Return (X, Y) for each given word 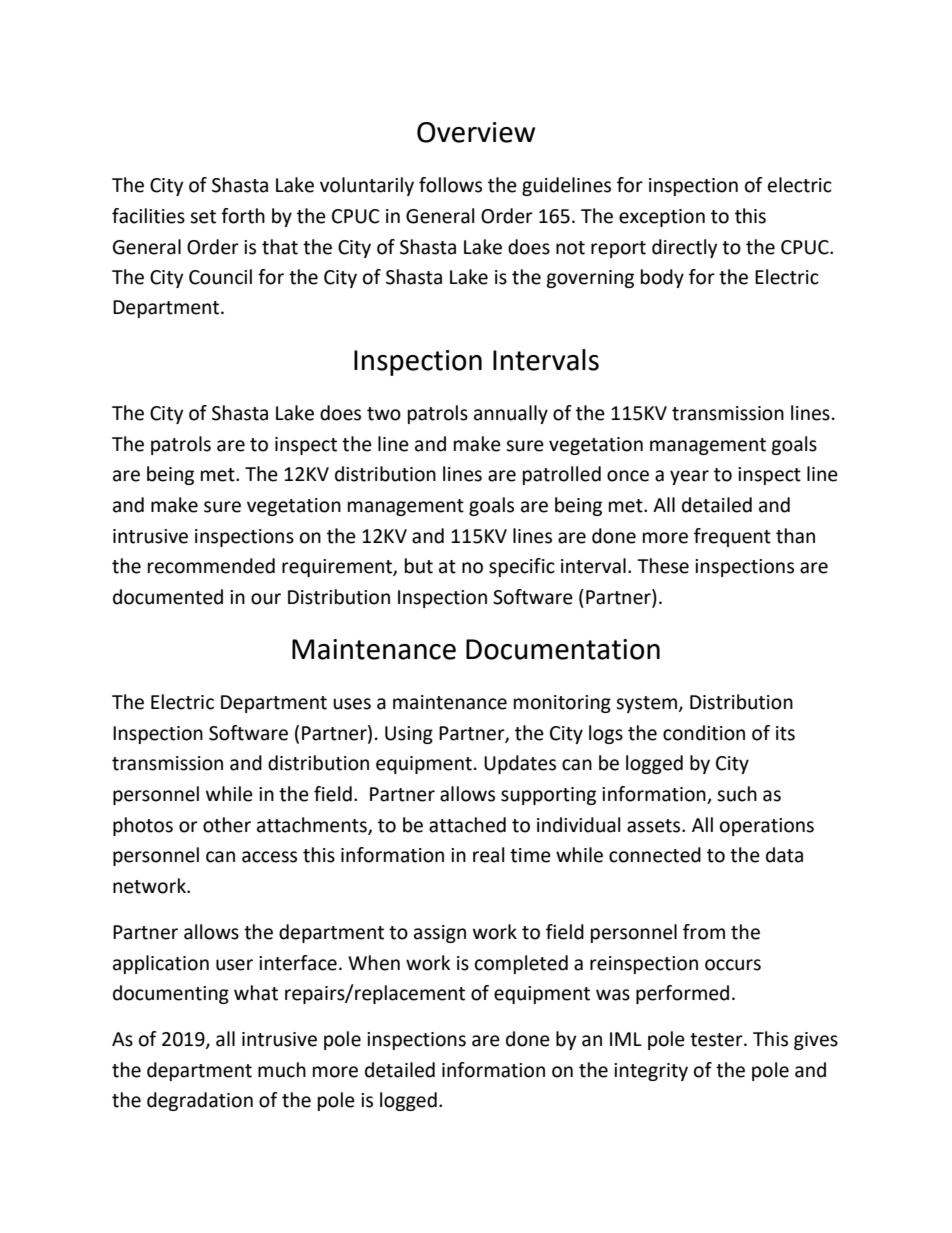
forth (243, 216)
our (266, 599)
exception (662, 218)
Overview (476, 132)
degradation (200, 1101)
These (663, 566)
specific (522, 567)
